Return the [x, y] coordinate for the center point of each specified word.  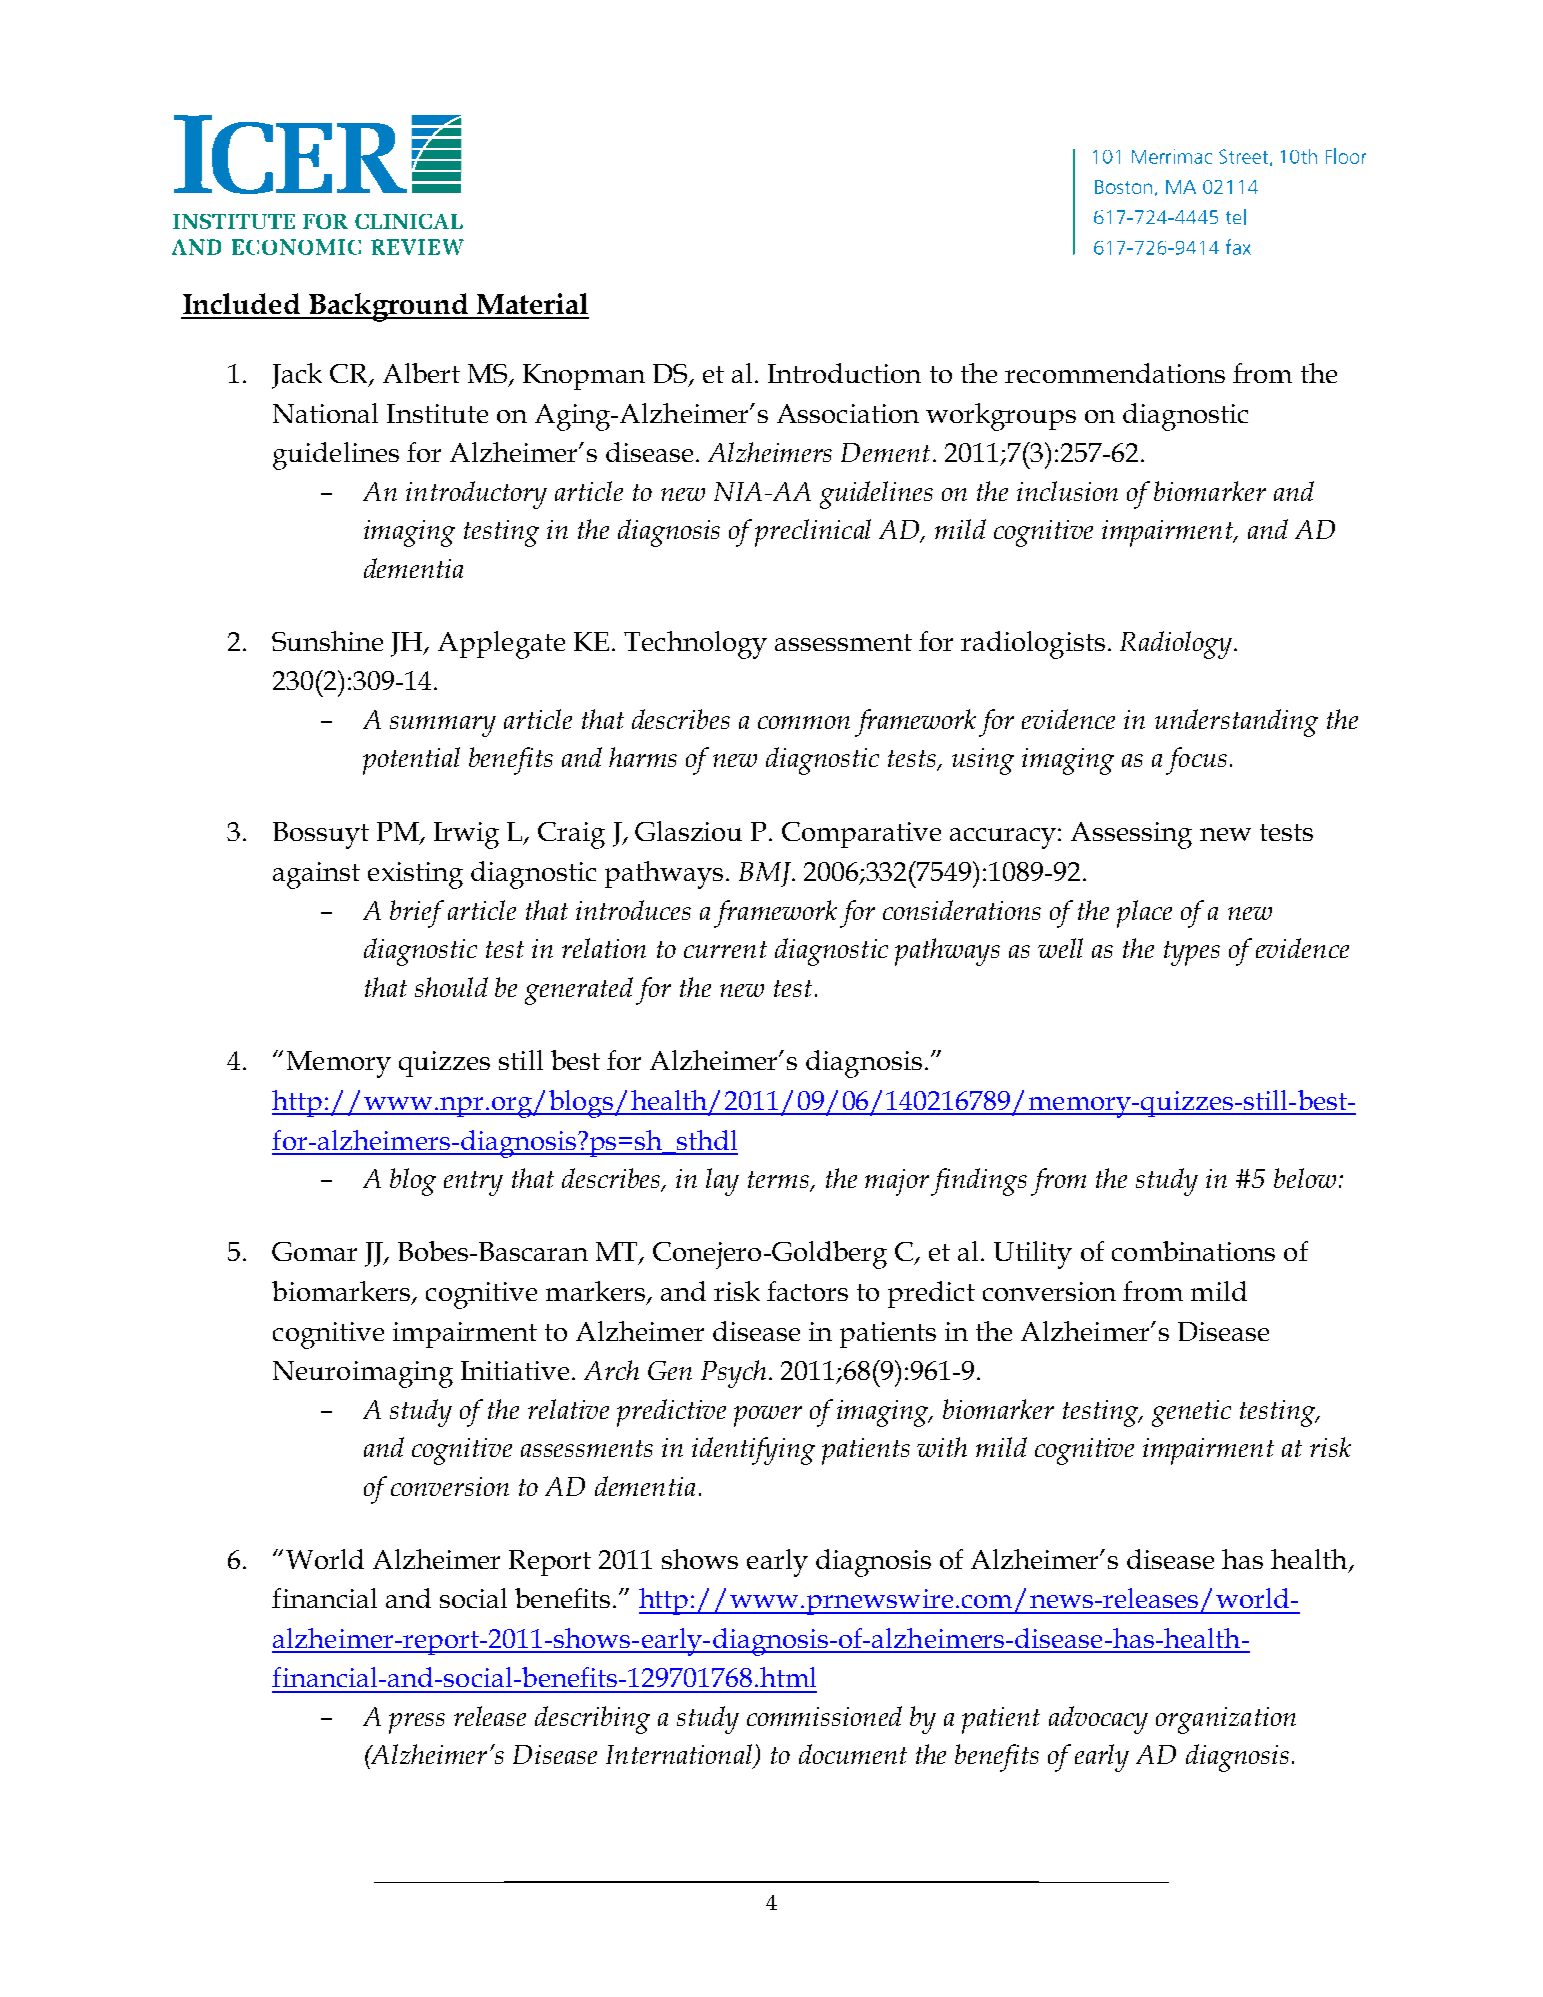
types [1192, 953]
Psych [733, 1374]
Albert [421, 373]
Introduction [844, 373]
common [804, 722]
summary [443, 726]
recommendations [1115, 373]
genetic [1191, 1413]
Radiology [1176, 645]
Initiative [515, 1370]
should [451, 987]
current [725, 949]
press [417, 1723]
